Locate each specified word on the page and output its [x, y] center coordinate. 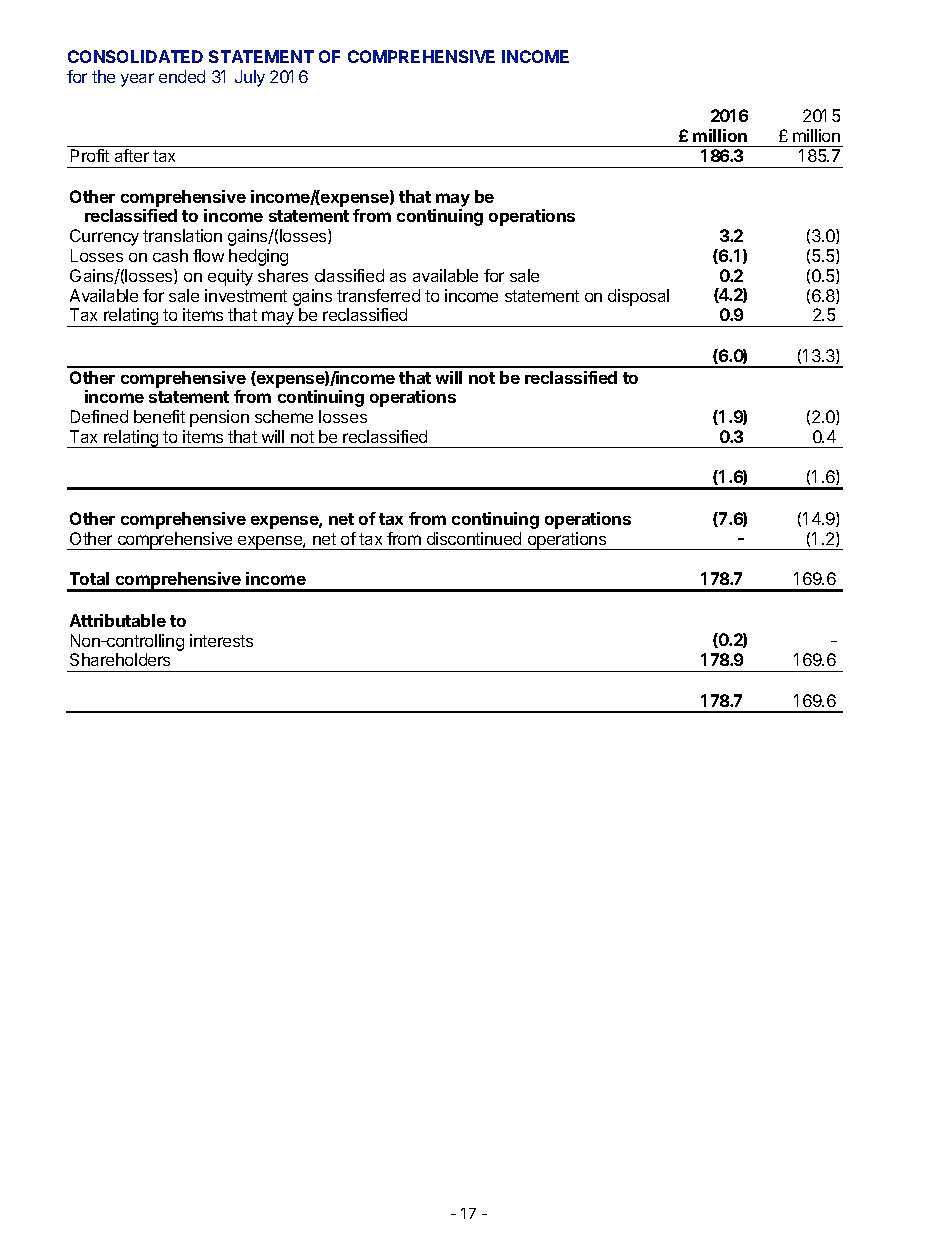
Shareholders [120, 659]
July [250, 78]
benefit [159, 416]
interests [221, 640]
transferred [378, 295]
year [137, 80]
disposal [638, 297]
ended [182, 76]
